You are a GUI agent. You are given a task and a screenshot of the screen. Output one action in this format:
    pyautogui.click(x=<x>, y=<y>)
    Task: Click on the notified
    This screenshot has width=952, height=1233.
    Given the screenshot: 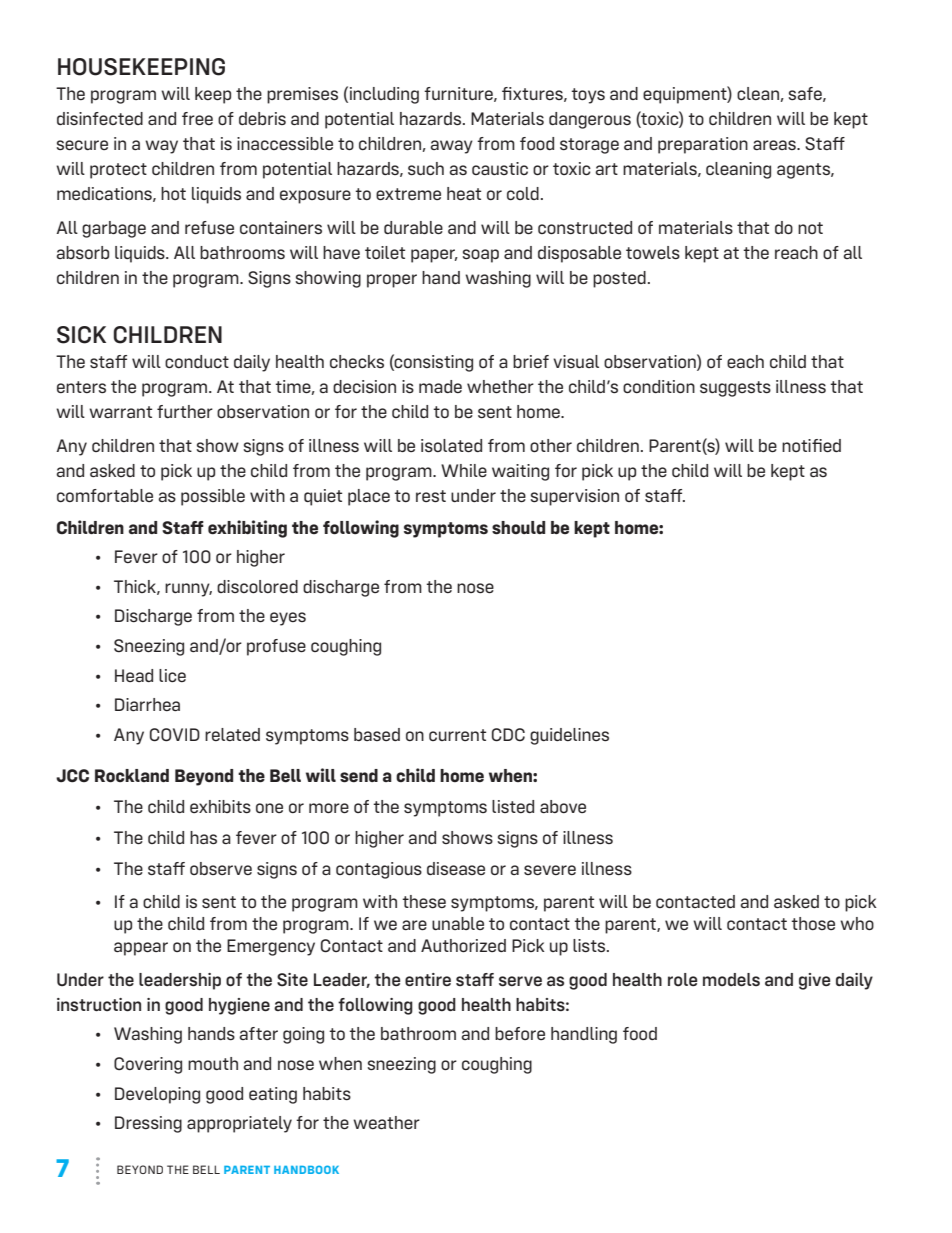 What is the action you would take?
    pyautogui.click(x=811, y=445)
